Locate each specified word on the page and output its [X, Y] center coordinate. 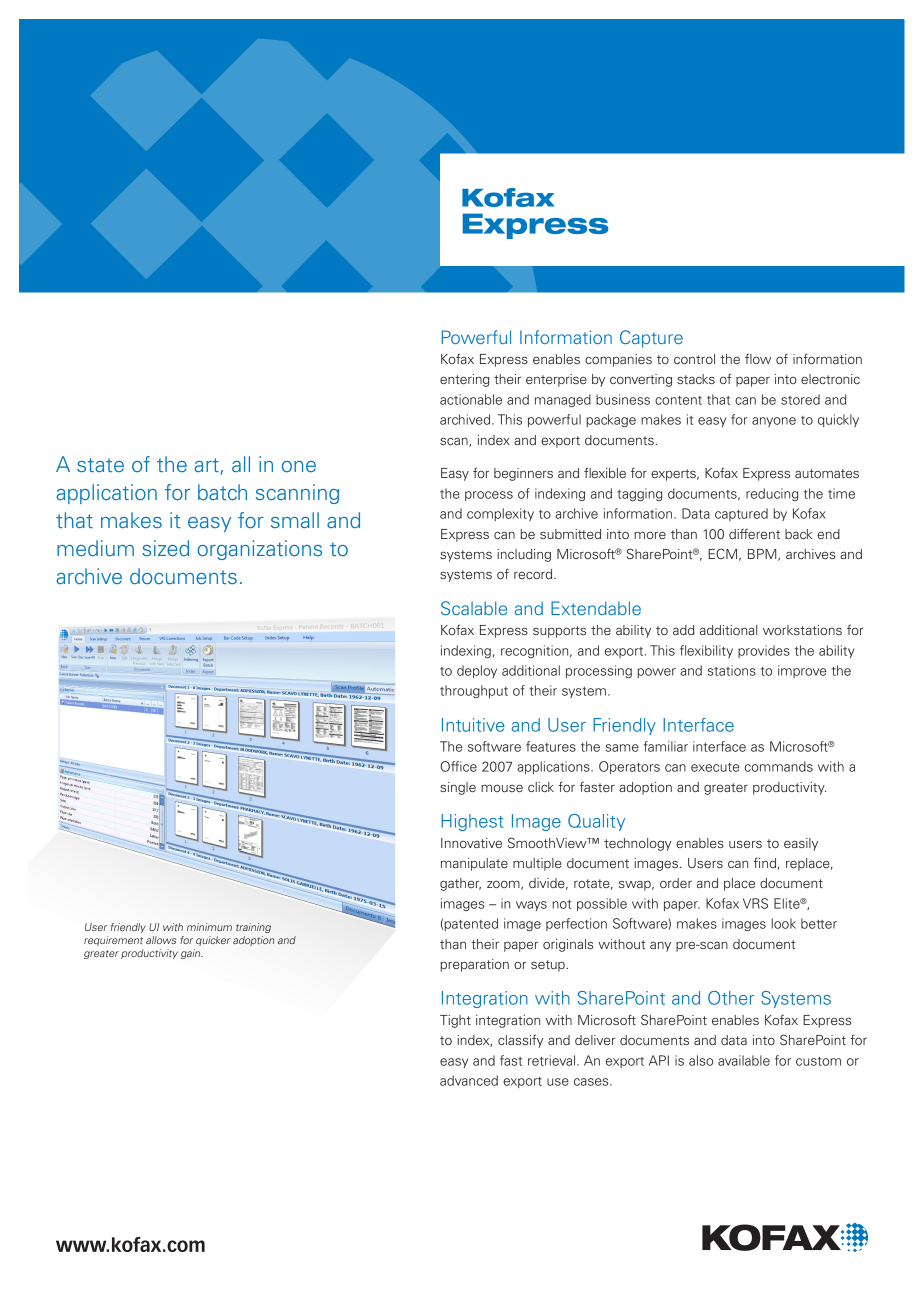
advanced [469, 1080]
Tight [455, 1021]
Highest [472, 822]
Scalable [474, 608]
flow [758, 359]
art [207, 466]
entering [464, 380]
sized [165, 548]
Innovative [471, 843]
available [744, 1060]
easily [801, 844]
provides [764, 651]
